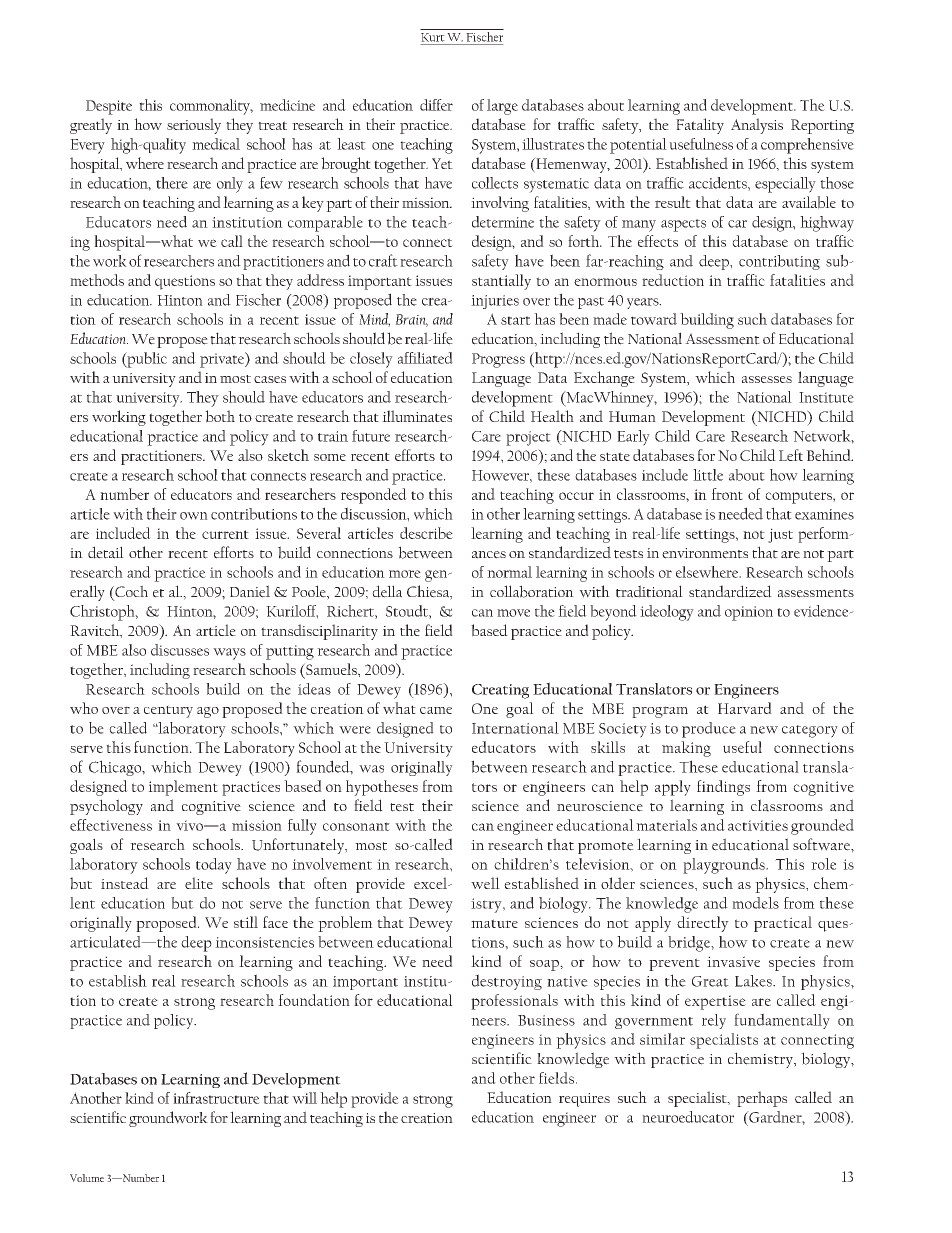 The image size is (952, 1233). Describe the element at coordinates (194, 126) in the image. I see `seriously` at that location.
